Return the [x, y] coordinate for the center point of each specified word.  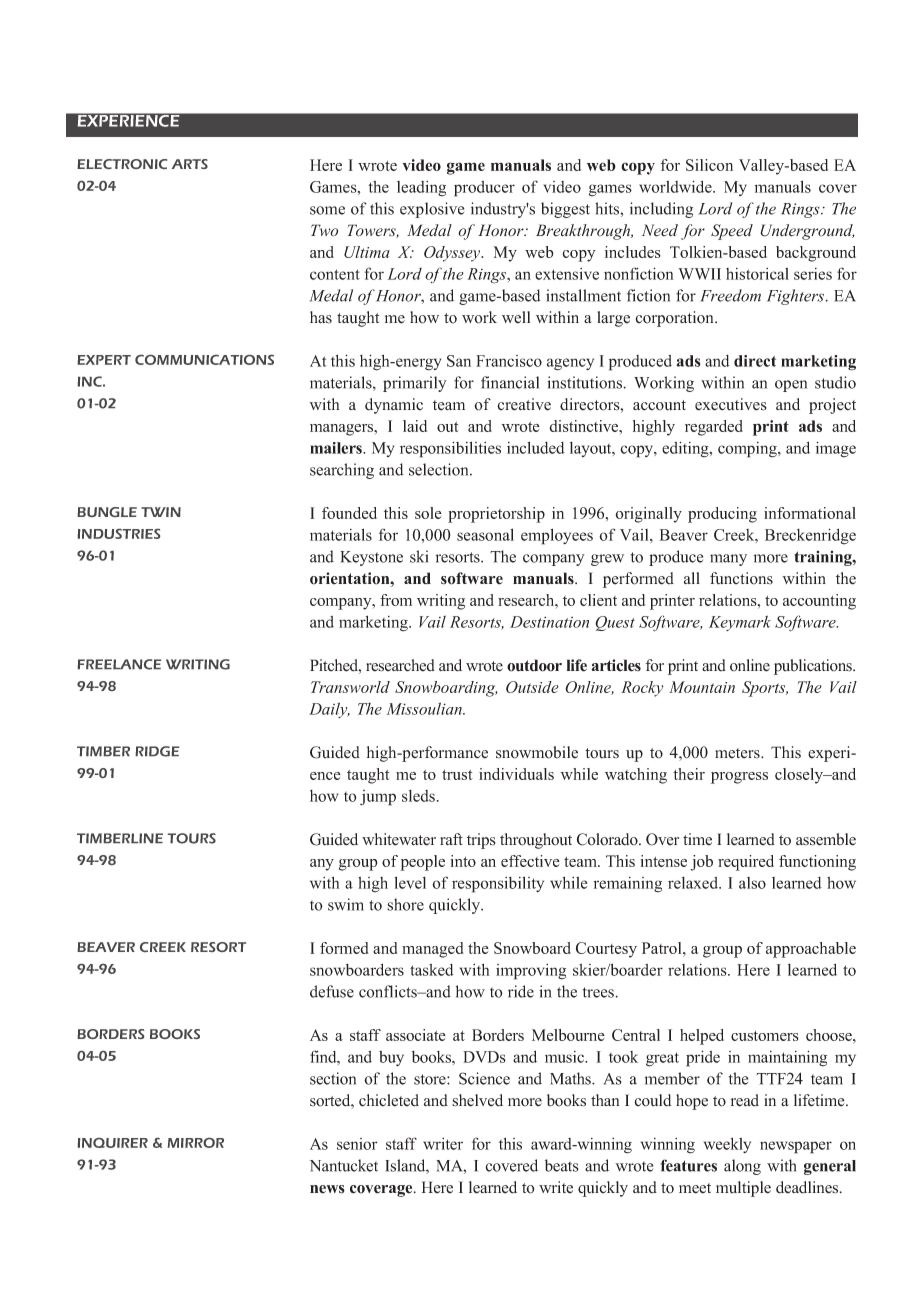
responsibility [498, 884]
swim [346, 904]
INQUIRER [113, 1143]
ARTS [190, 164]
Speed [732, 232]
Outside [532, 687]
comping [748, 450]
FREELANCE [119, 664]
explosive [432, 210]
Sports [765, 689]
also [752, 883]
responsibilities [450, 449]
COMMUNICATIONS [204, 360]
